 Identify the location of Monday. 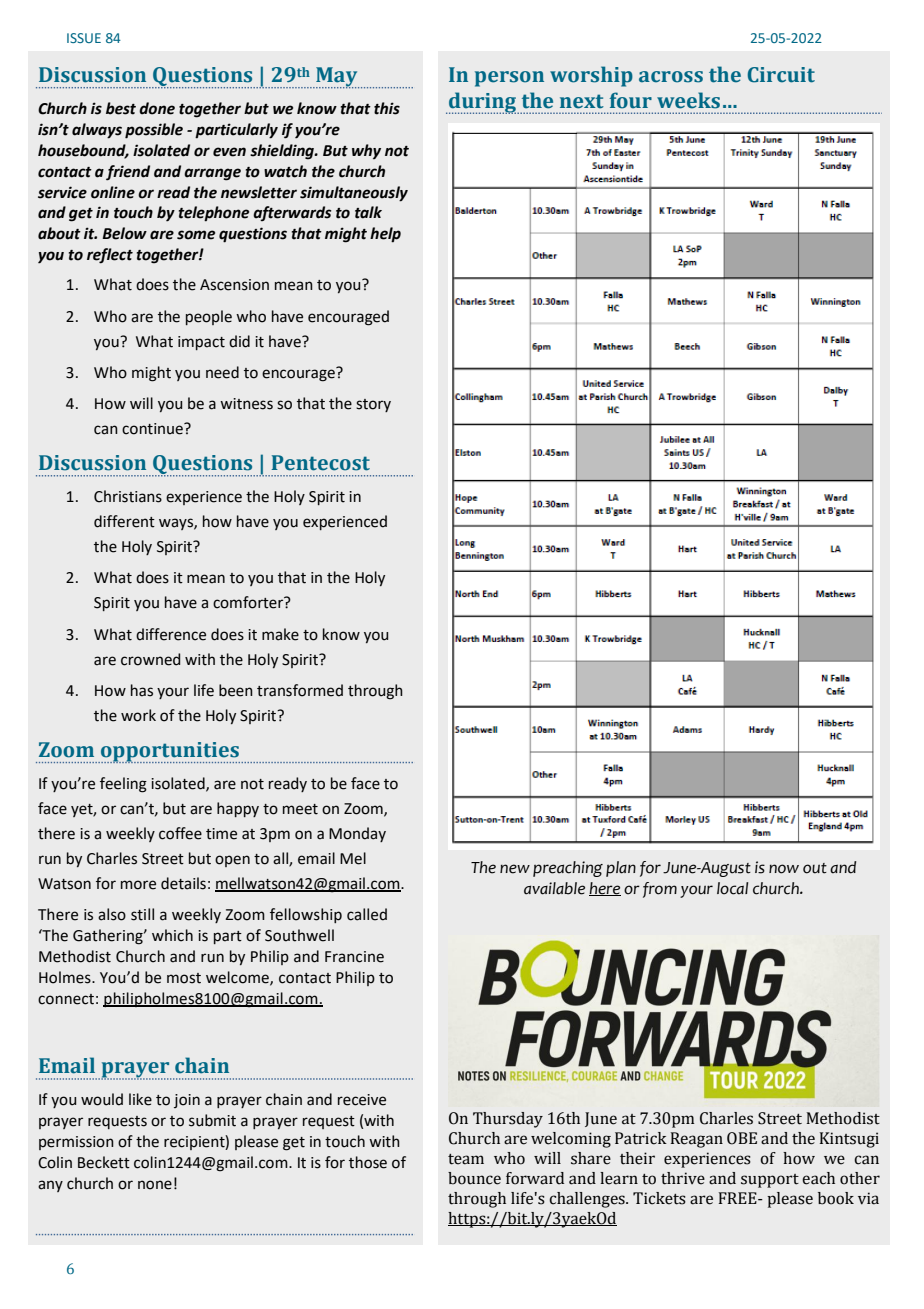
(357, 834).
